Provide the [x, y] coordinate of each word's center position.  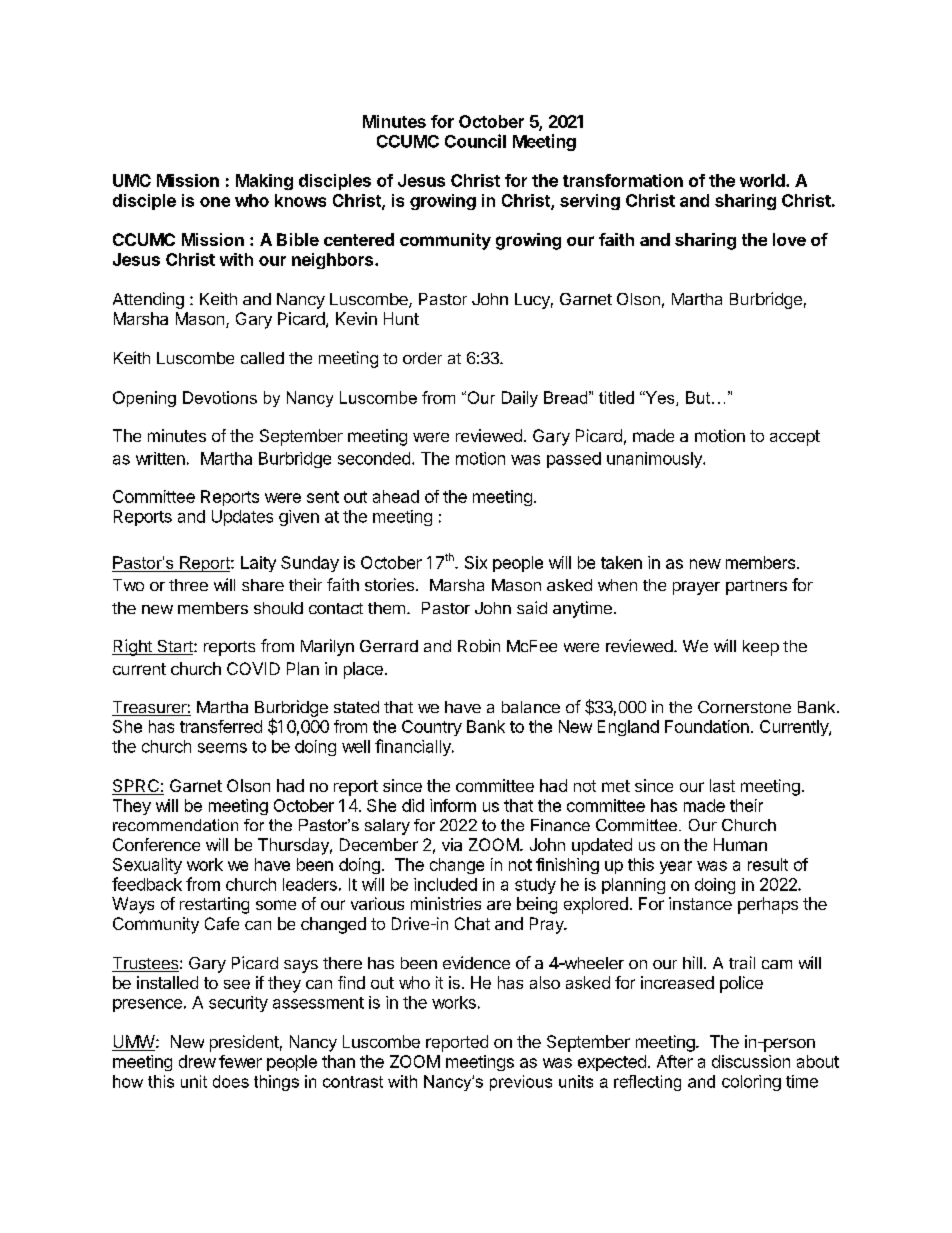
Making [264, 182]
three [188, 585]
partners [756, 587]
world [763, 180]
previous [521, 1083]
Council [475, 141]
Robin [479, 645]
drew [197, 1061]
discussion [751, 1061]
